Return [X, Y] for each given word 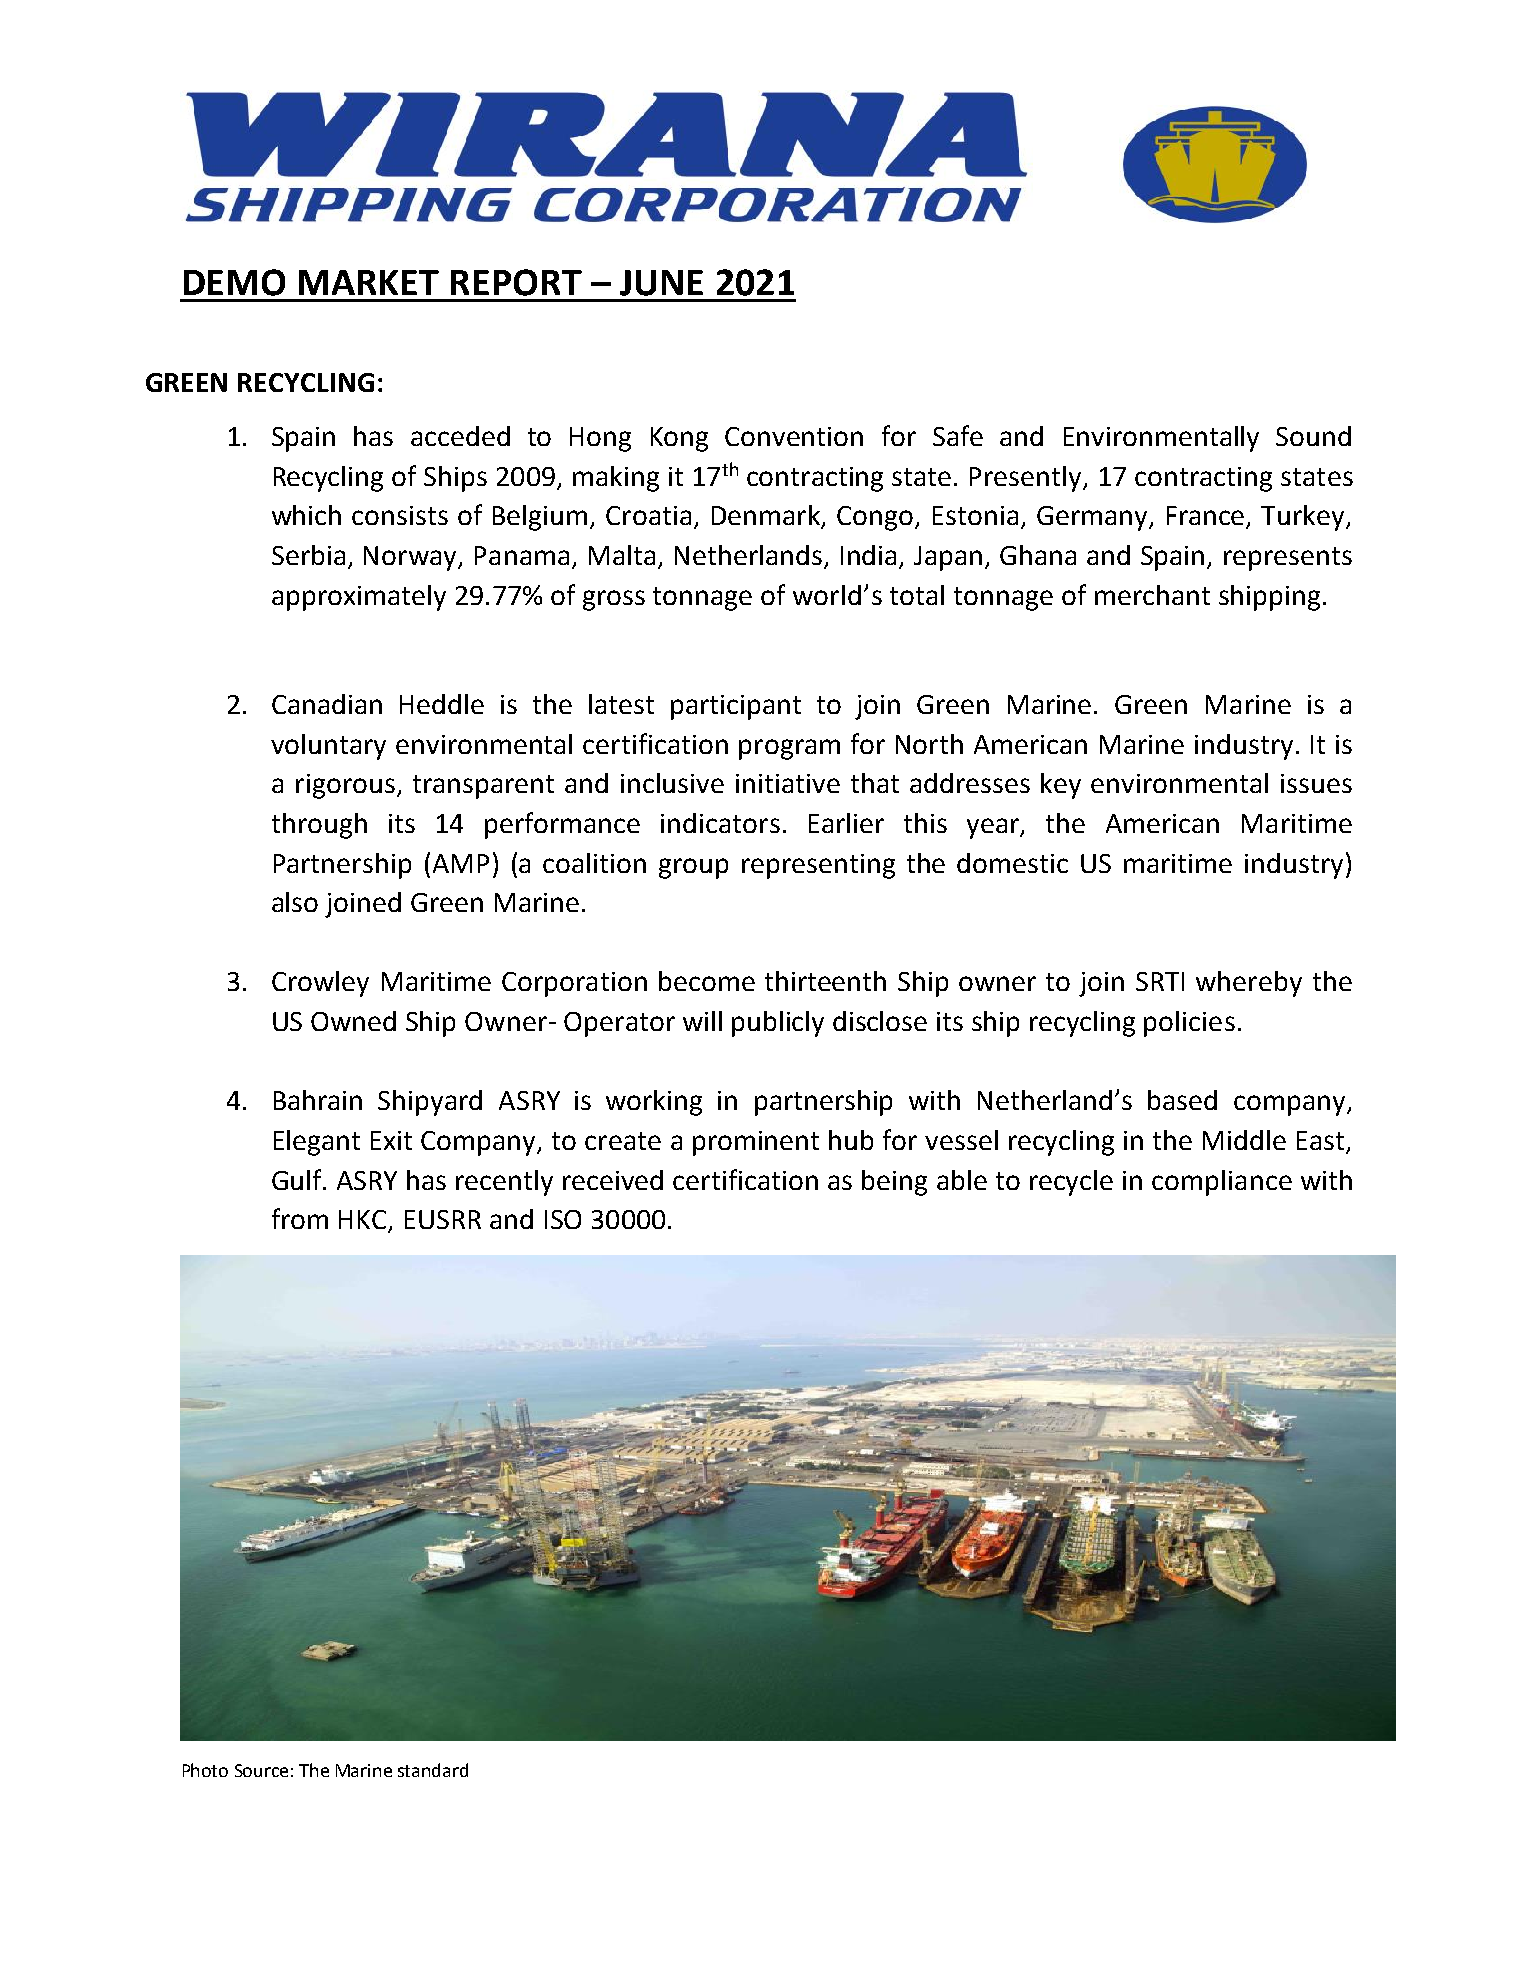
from [300, 1218]
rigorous [345, 786]
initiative [788, 783]
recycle [1071, 1183]
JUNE [661, 283]
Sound [1313, 436]
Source [261, 1770]
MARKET [369, 282]
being [894, 1183]
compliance [1222, 1183]
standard [433, 1770]
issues [1316, 783]
